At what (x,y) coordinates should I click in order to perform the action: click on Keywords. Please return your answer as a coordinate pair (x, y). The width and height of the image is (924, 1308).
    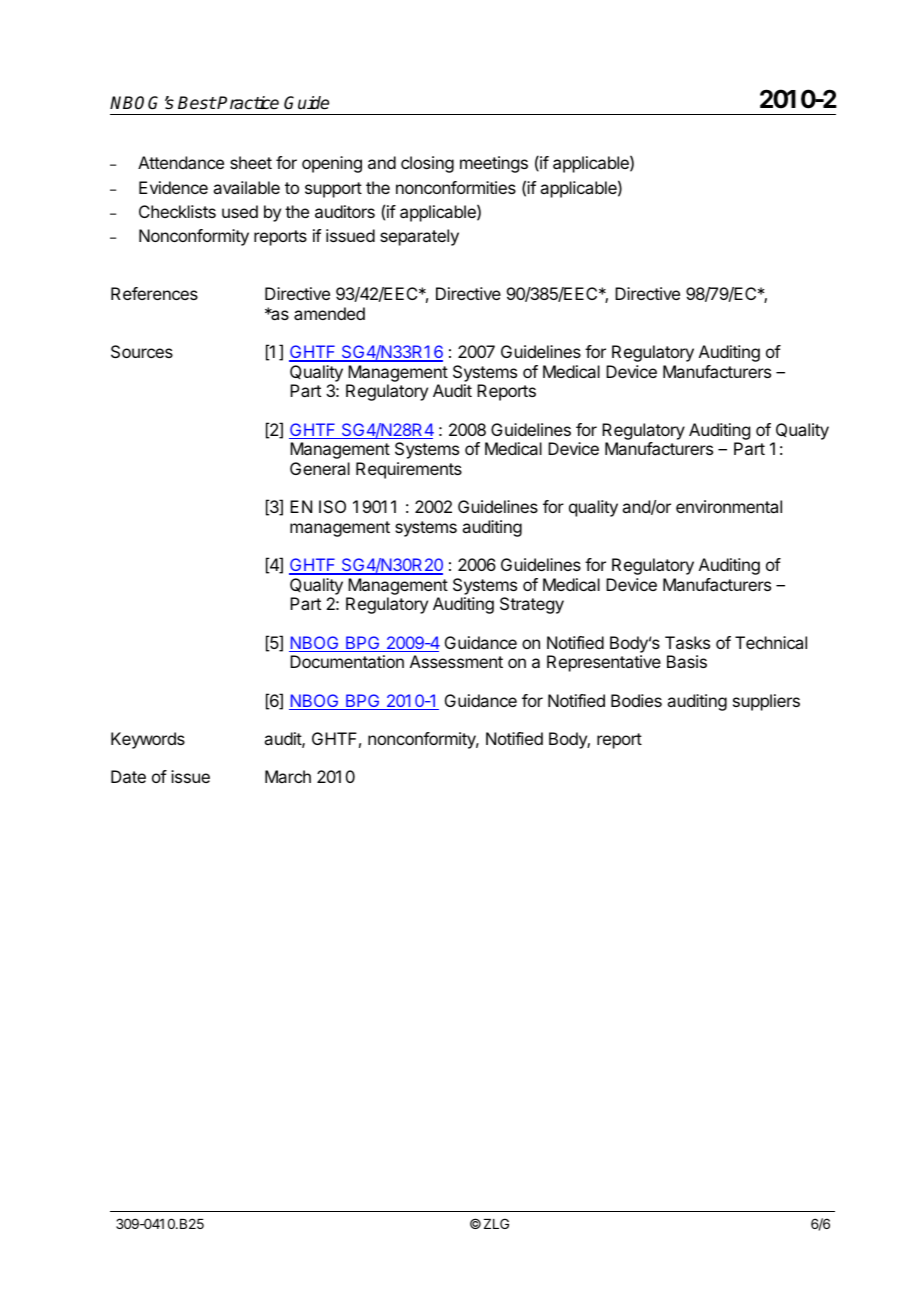
    Looking at the image, I should click on (148, 740).
